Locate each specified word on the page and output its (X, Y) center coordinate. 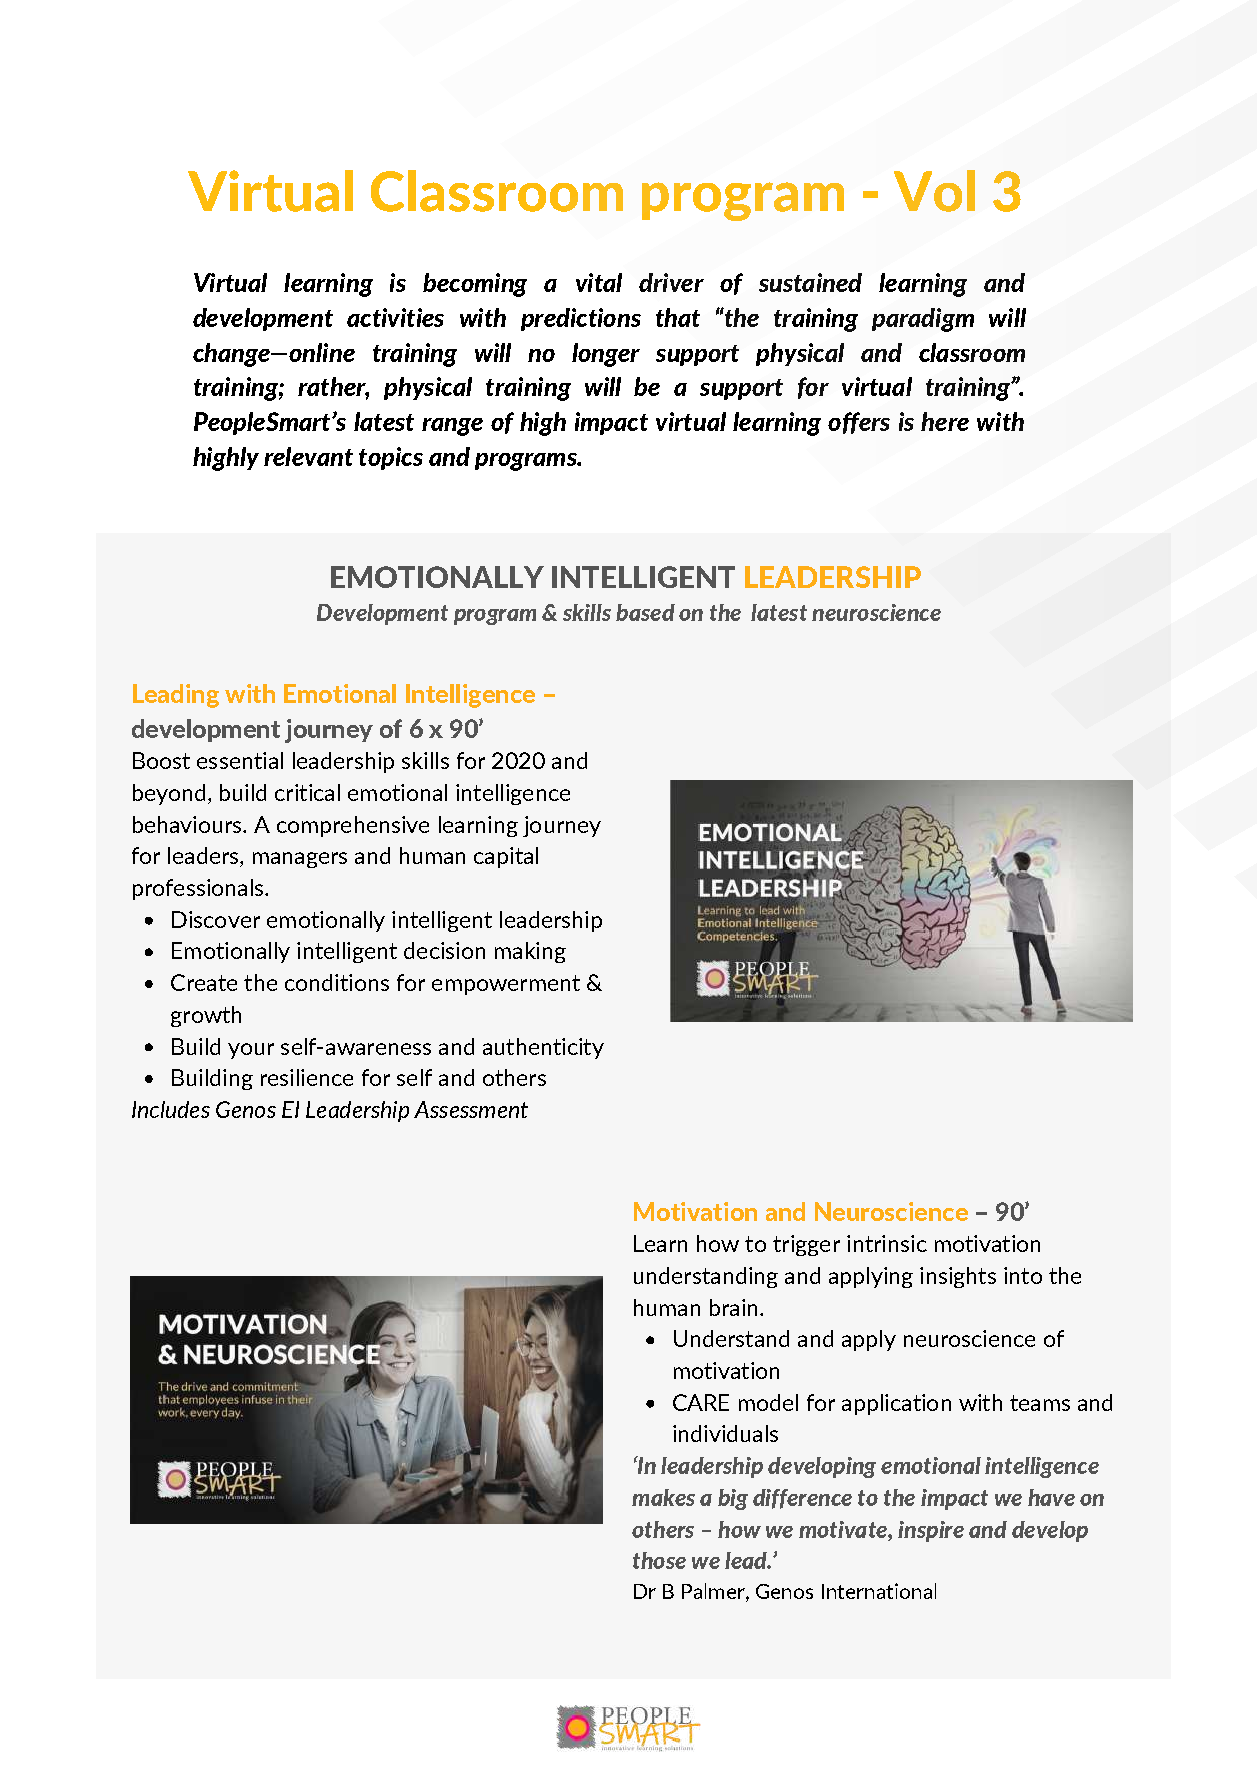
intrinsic (887, 1243)
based (645, 612)
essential (240, 760)
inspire (931, 1531)
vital (599, 282)
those (659, 1560)
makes (663, 1497)
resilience (307, 1077)
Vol (934, 191)
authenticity (543, 1048)
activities (395, 317)
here (945, 421)
